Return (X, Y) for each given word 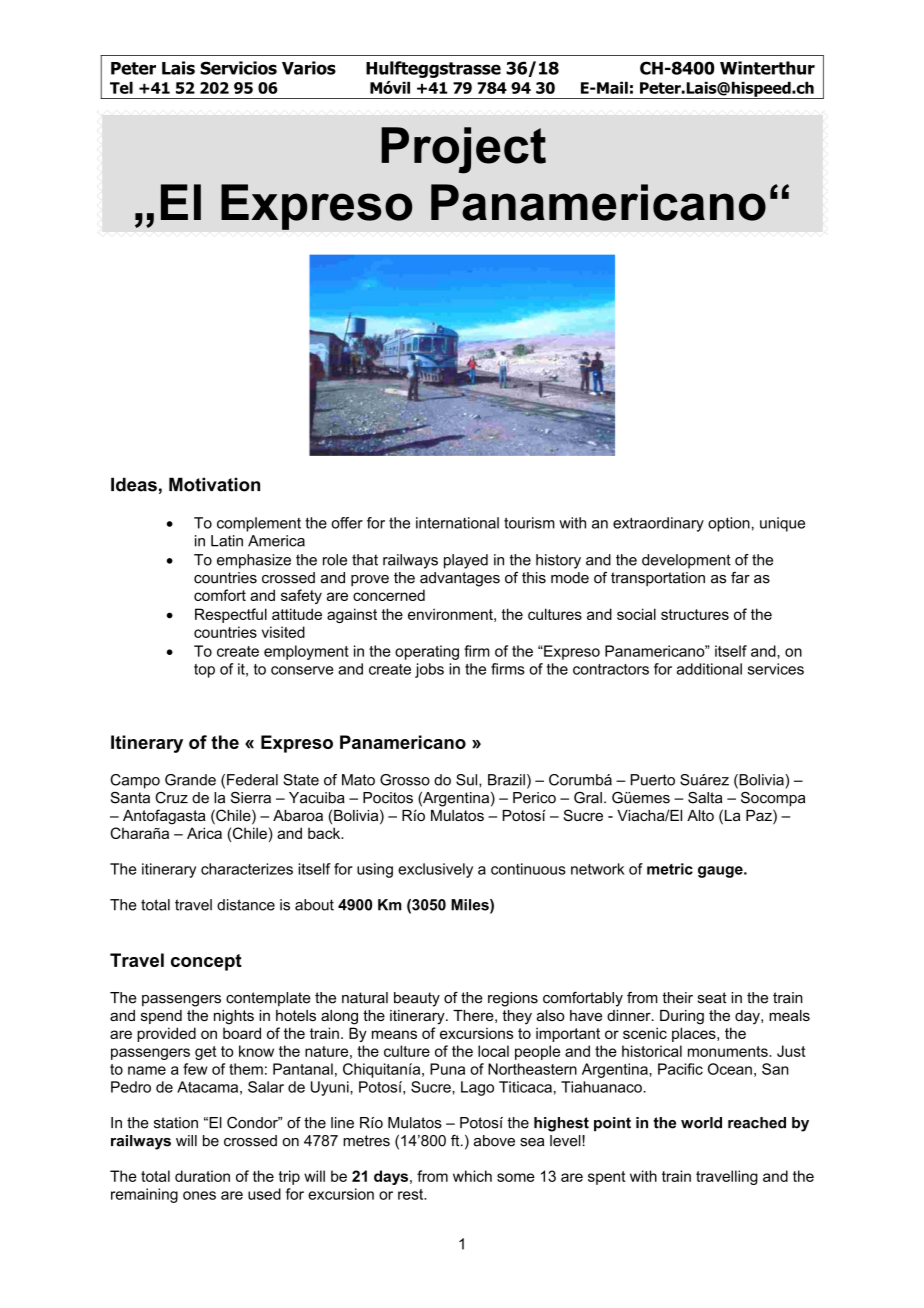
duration (202, 1176)
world (701, 1123)
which (472, 1176)
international (457, 523)
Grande (190, 780)
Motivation (214, 484)
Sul (468, 780)
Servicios (238, 68)
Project (463, 150)
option (729, 524)
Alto (700, 815)
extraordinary (658, 524)
